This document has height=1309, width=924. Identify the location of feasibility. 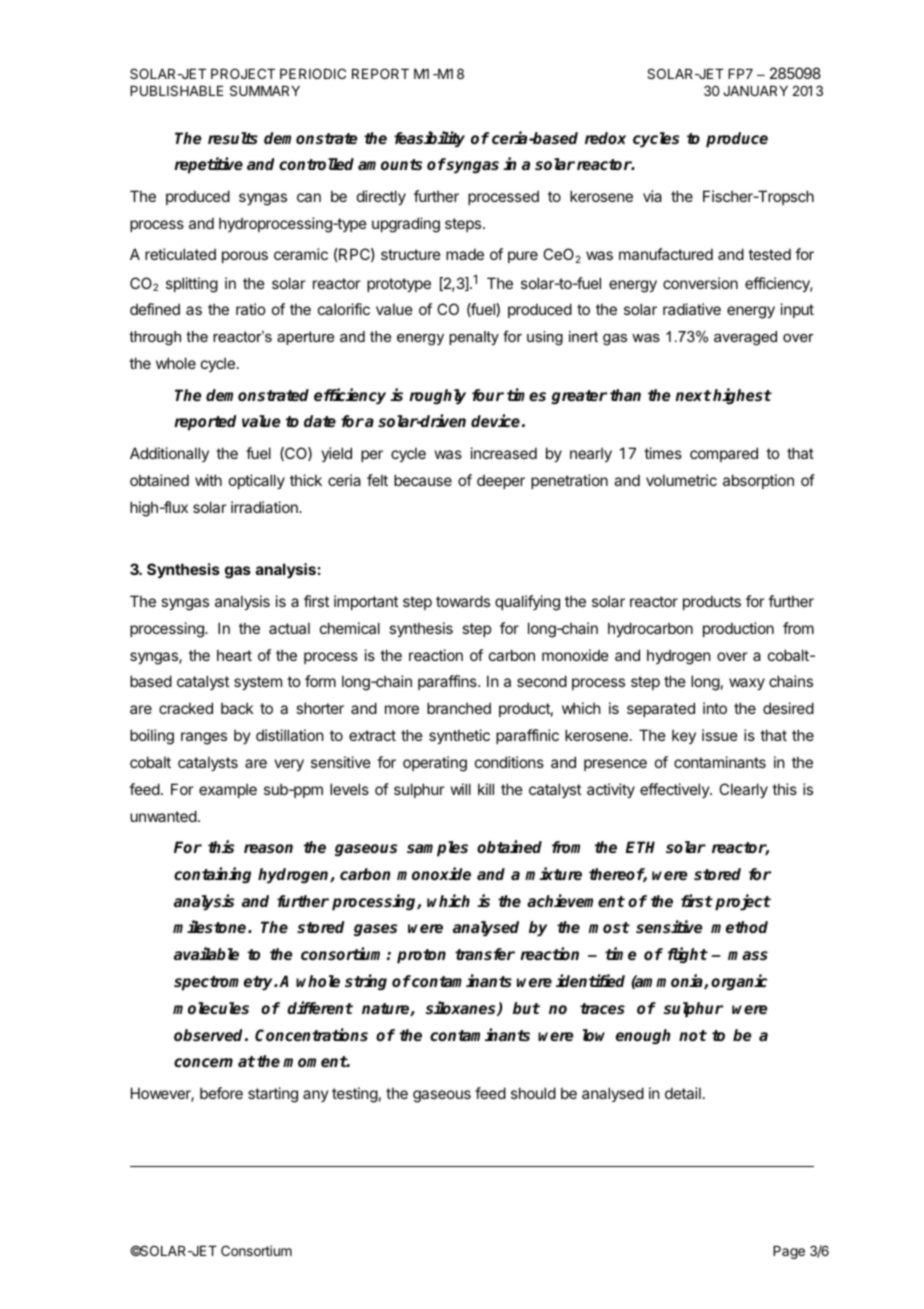
(429, 139).
